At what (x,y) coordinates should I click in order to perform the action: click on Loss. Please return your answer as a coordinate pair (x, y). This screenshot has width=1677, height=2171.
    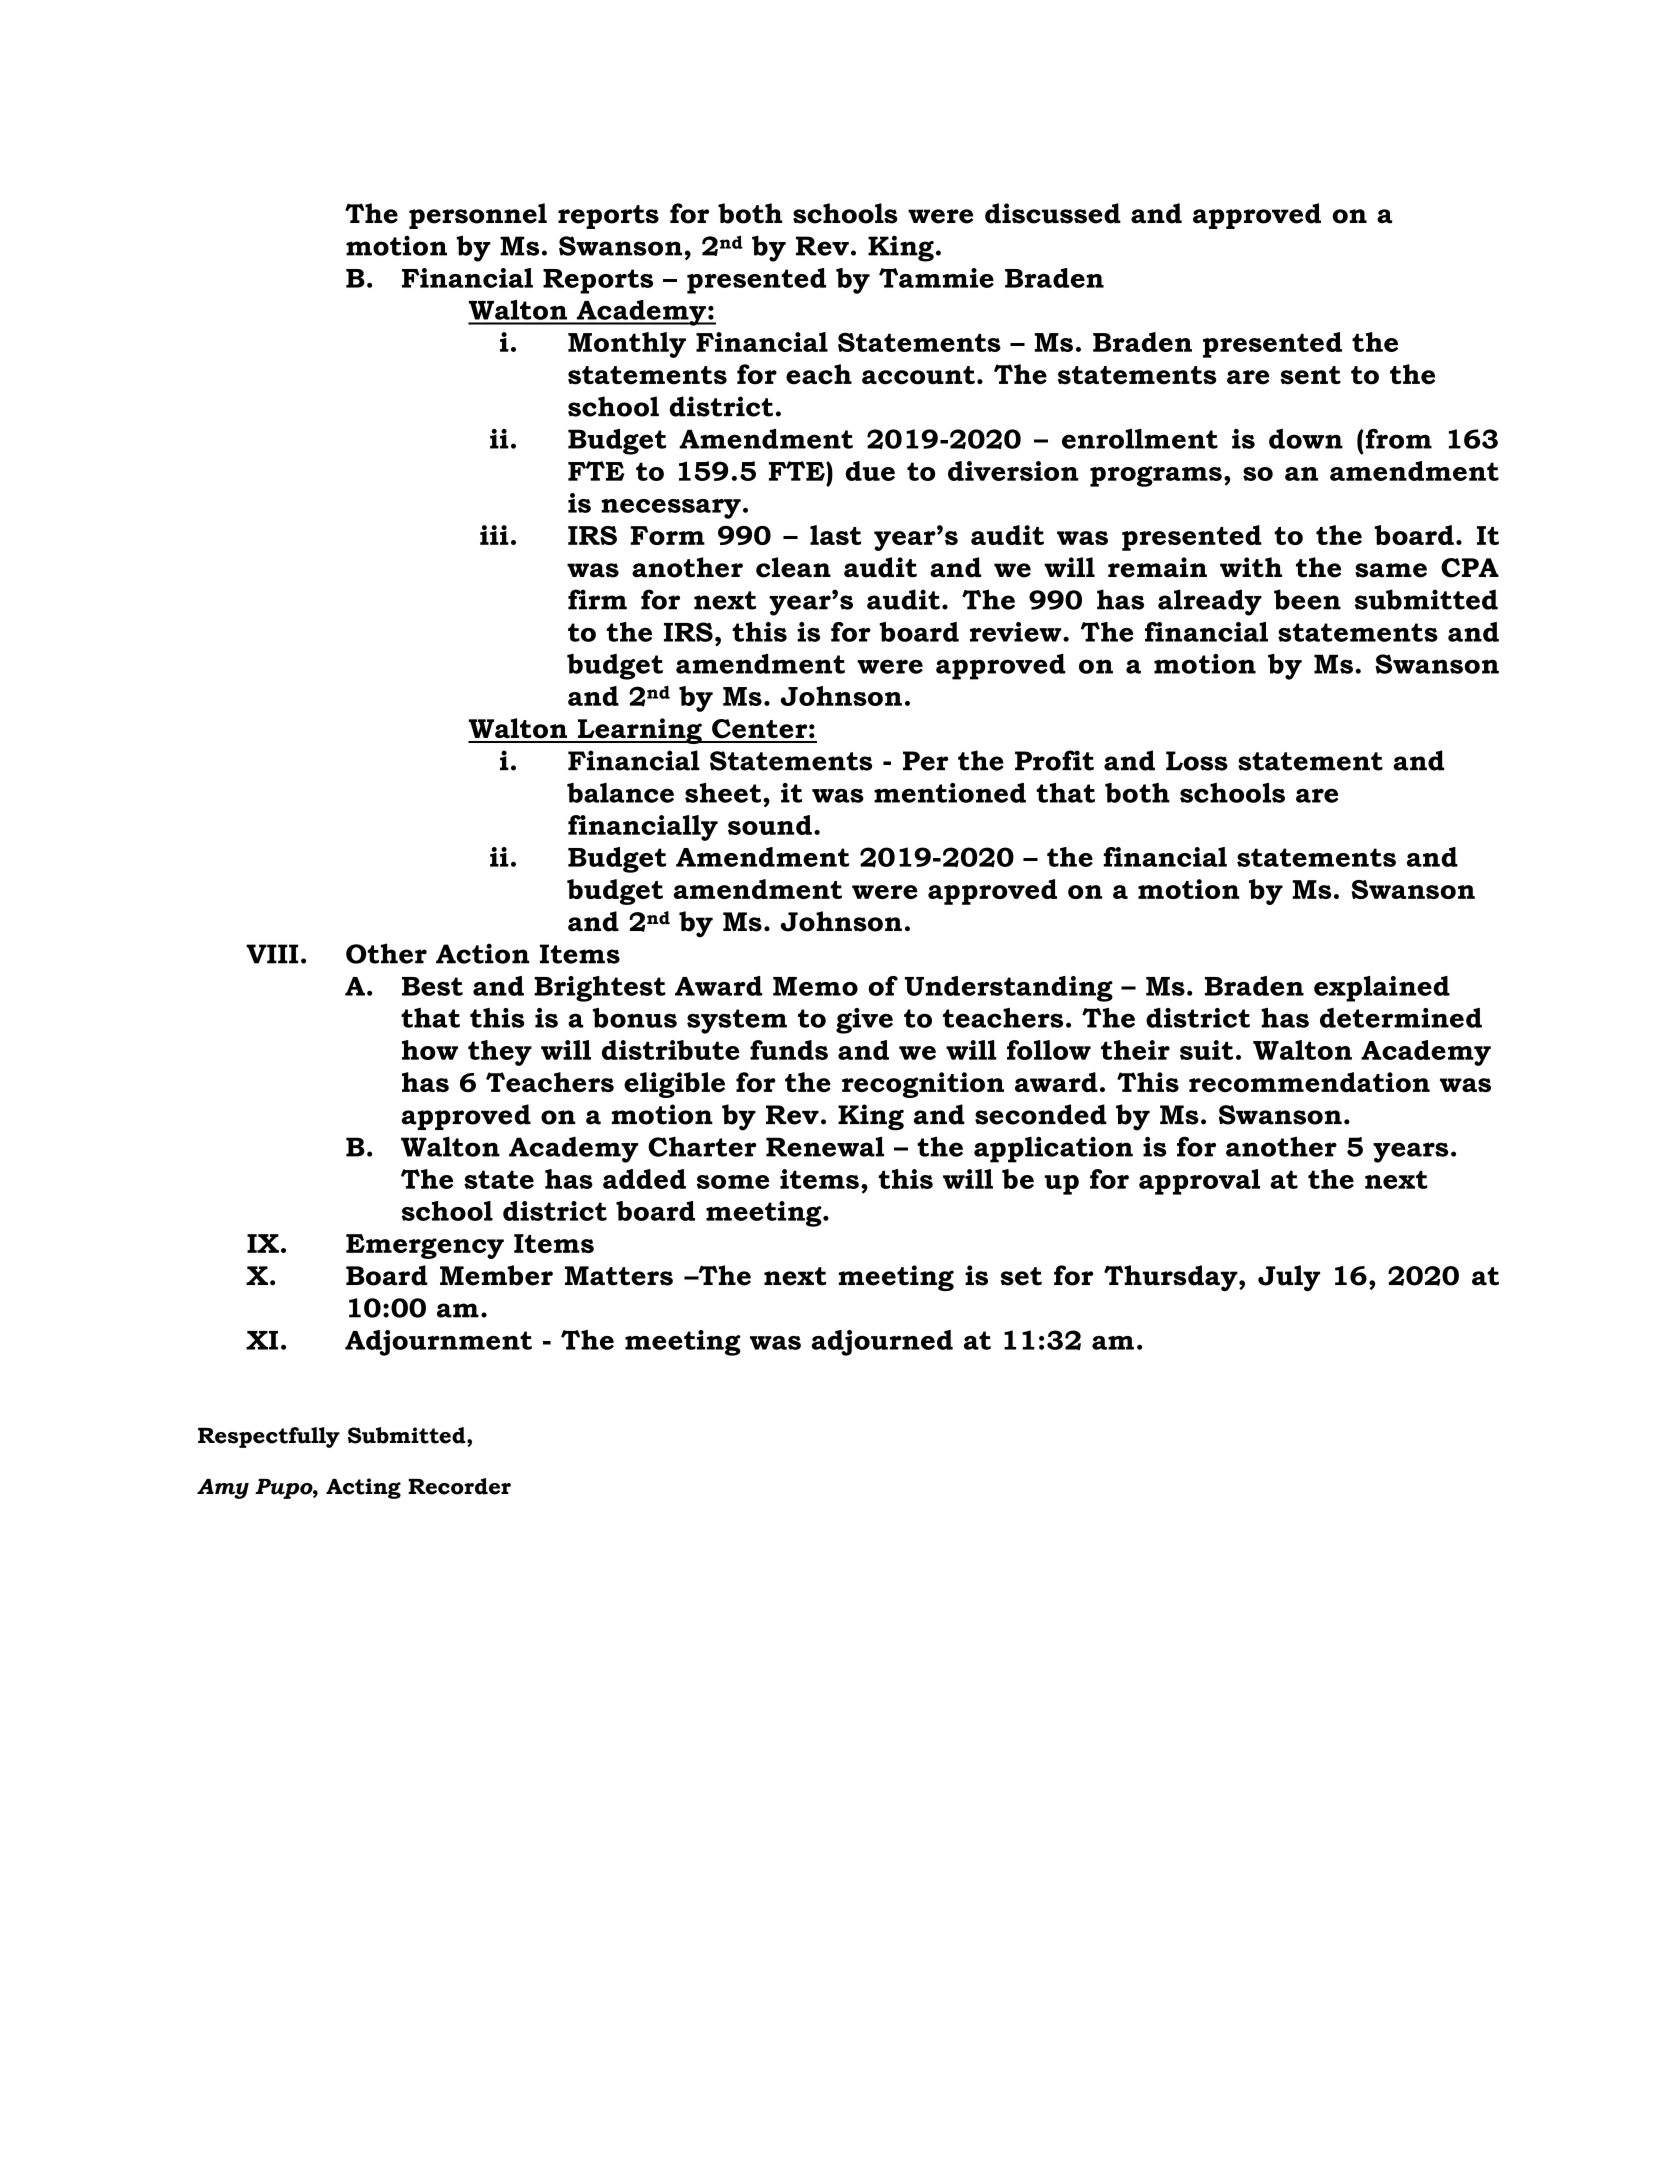
    Looking at the image, I should click on (1197, 761).
